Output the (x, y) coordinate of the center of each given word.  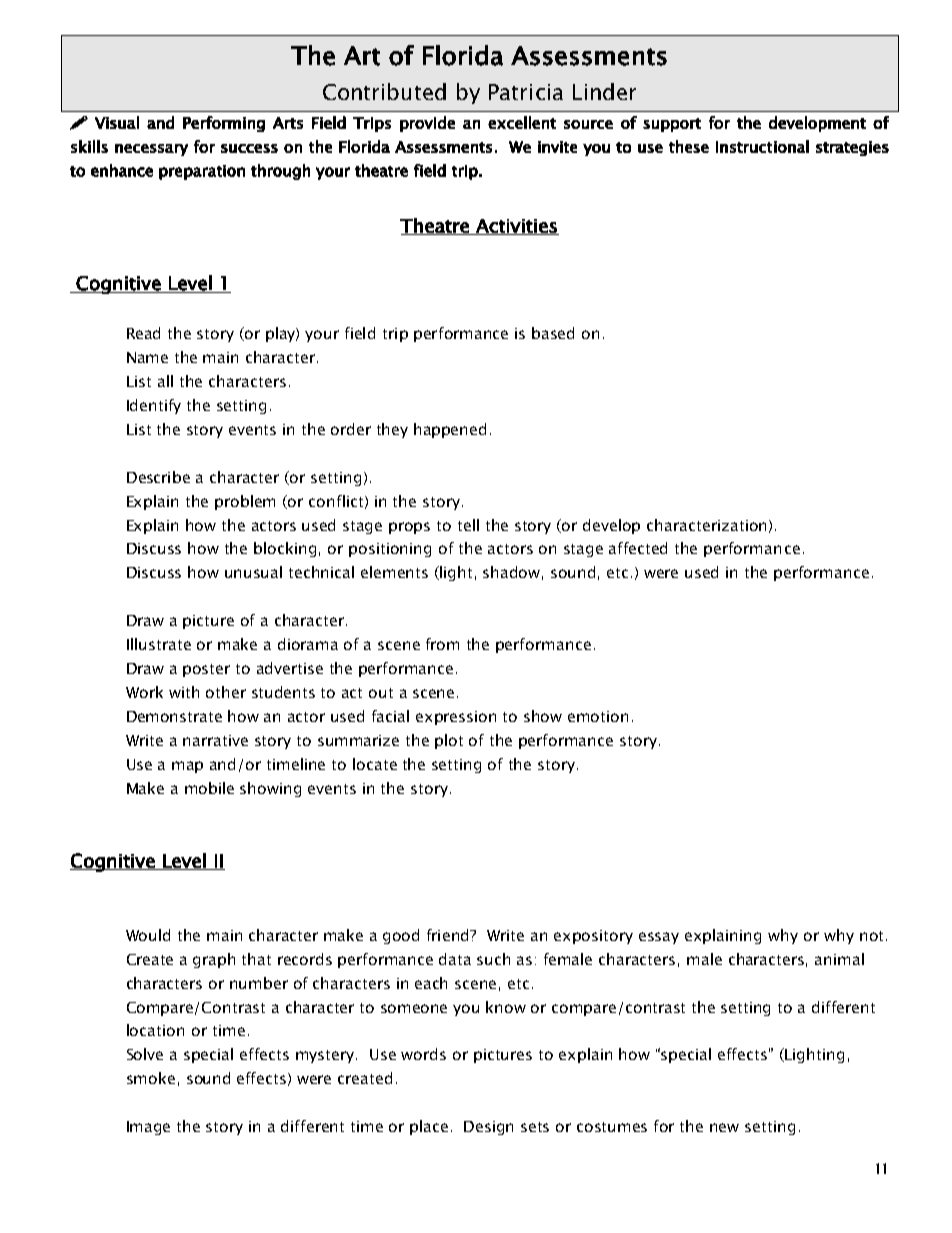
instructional (762, 146)
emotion (598, 716)
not (871, 936)
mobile (209, 788)
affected (638, 548)
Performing (224, 124)
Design (488, 1128)
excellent (522, 122)
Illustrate (159, 644)
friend (449, 935)
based (553, 333)
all (165, 381)
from (442, 644)
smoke (151, 1078)
